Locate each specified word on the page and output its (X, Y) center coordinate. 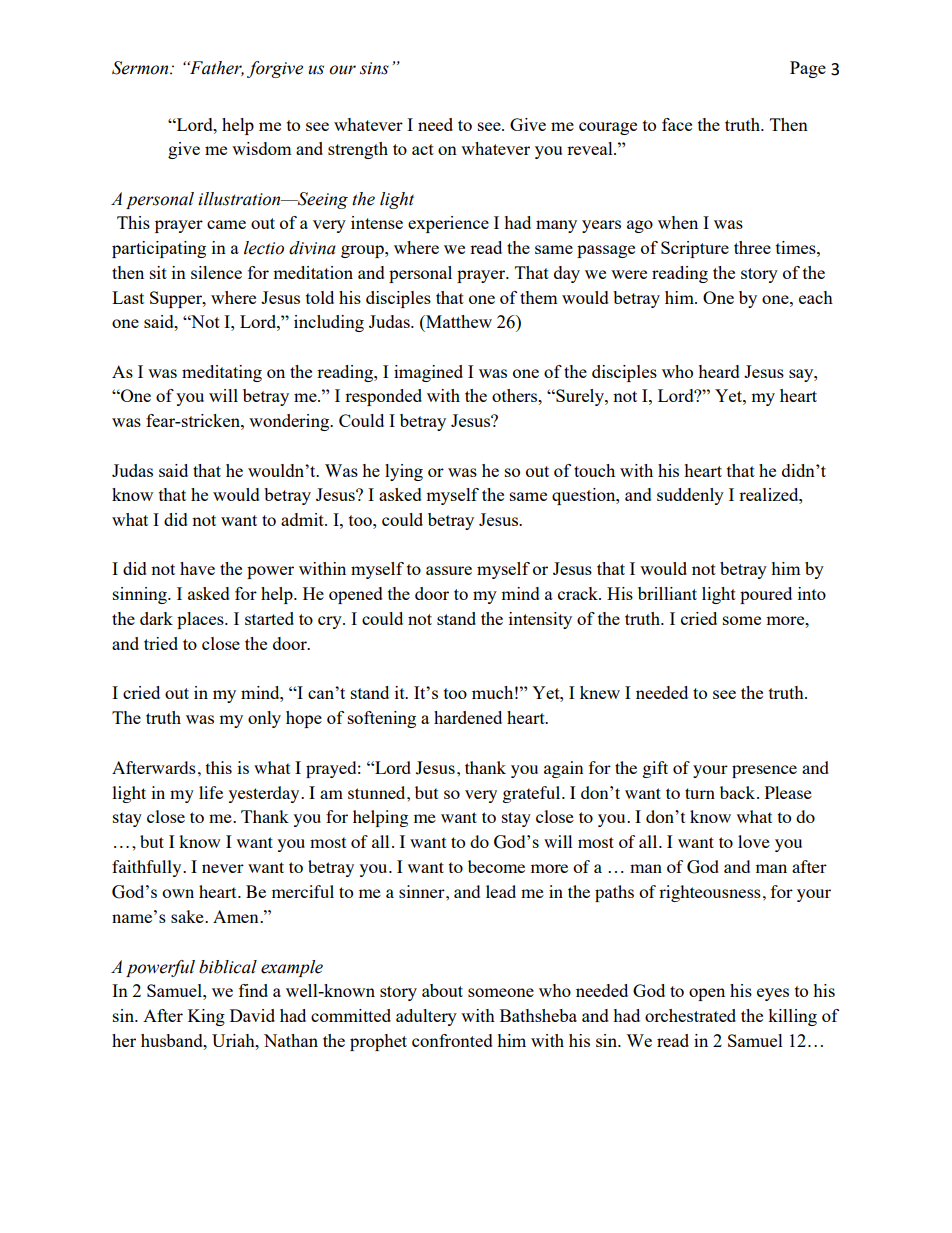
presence (764, 771)
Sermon (141, 68)
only (264, 719)
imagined (428, 373)
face (677, 124)
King (206, 1017)
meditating (222, 373)
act (423, 149)
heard (719, 371)
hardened (468, 717)
